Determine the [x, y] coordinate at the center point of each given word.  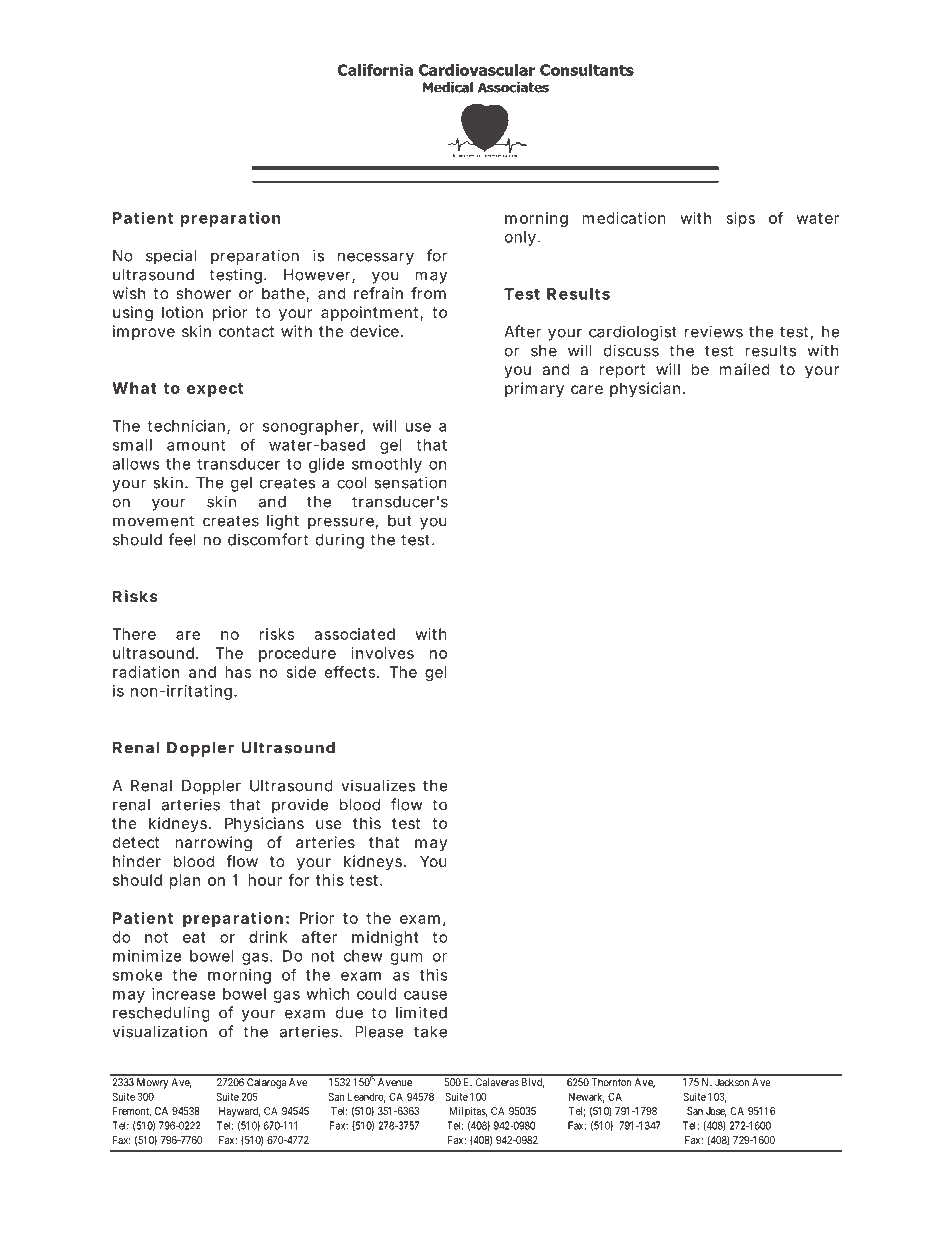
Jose [716, 1112]
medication [624, 218]
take [430, 1032]
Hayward [239, 1112]
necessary [376, 258]
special [171, 257]
